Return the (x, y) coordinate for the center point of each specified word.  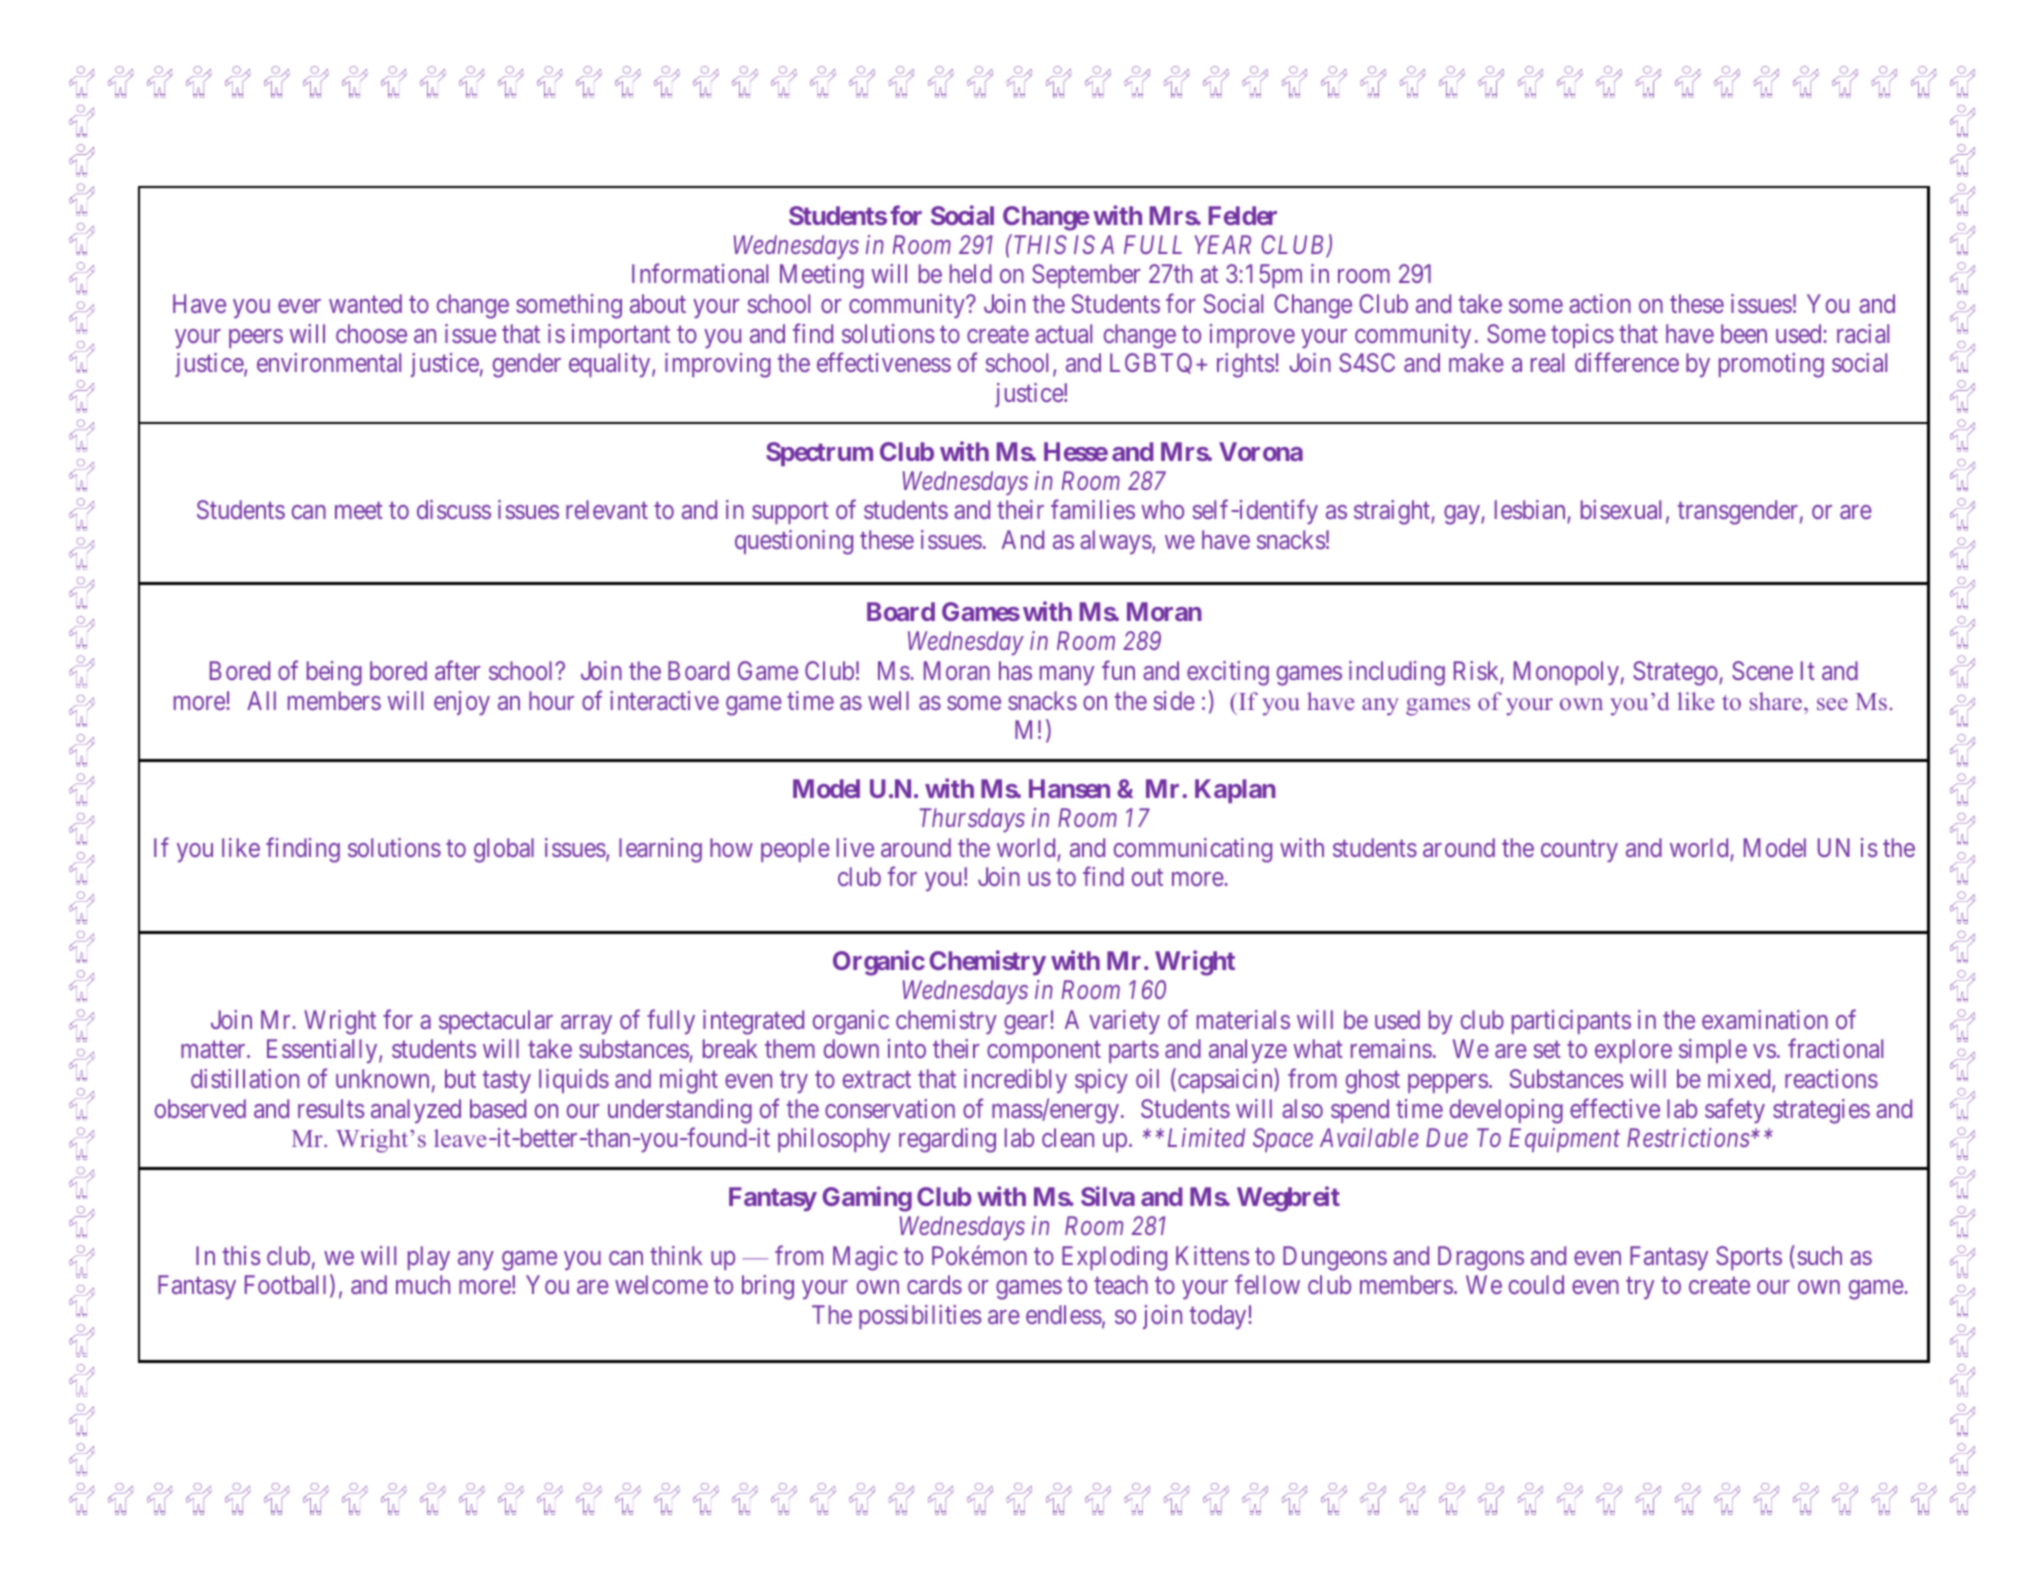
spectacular (496, 1022)
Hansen (1069, 788)
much (423, 1284)
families (1093, 509)
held (971, 273)
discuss (454, 509)
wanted (365, 303)
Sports (1749, 1258)
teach (1121, 1284)
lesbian (1531, 511)
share (1777, 701)
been (1744, 333)
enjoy (462, 703)
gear (1027, 1025)
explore (1633, 1051)
